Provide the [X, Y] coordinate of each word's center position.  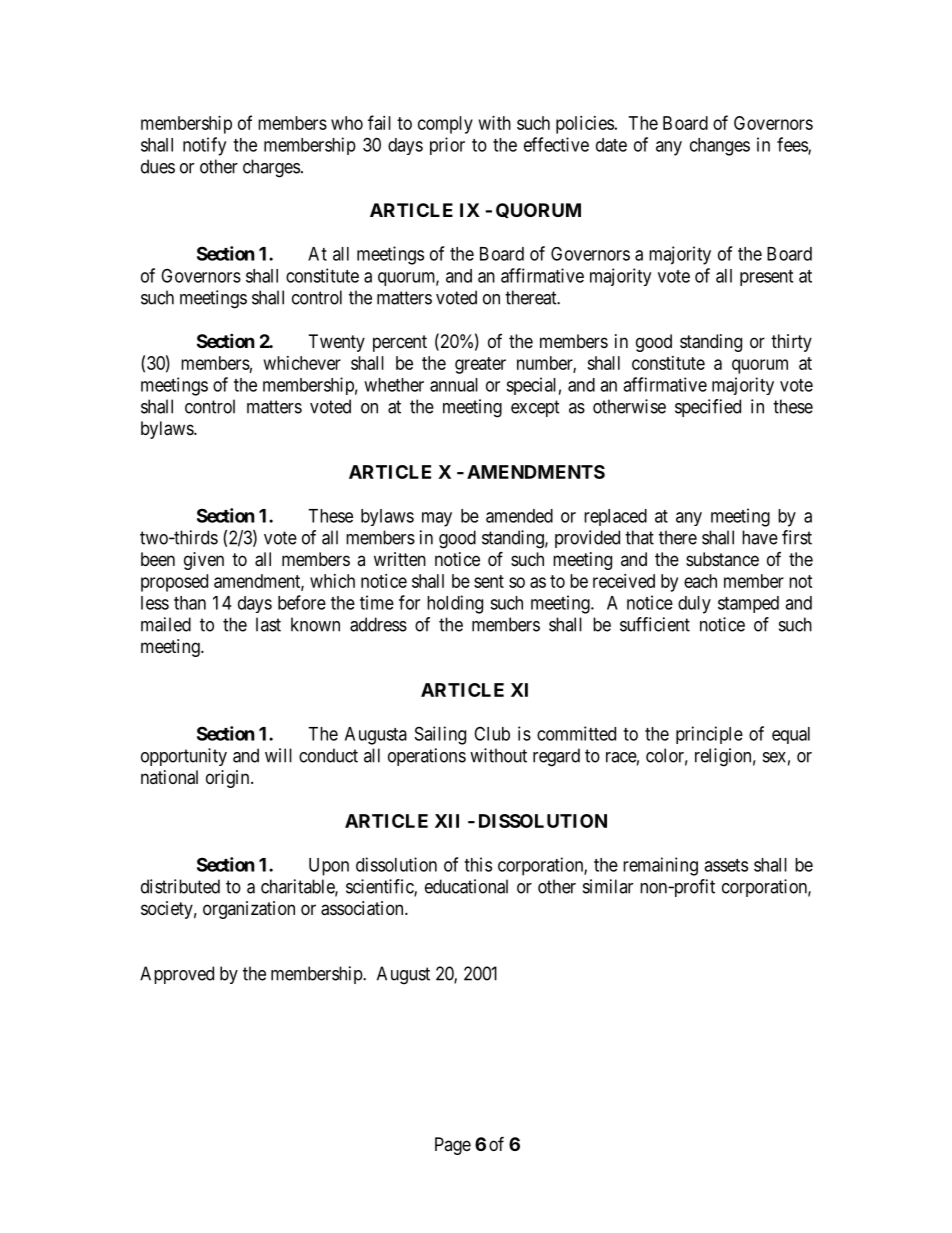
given [204, 561]
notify [204, 146]
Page [453, 1146]
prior [447, 146]
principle [709, 735]
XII [447, 821]
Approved [177, 975]
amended [519, 516]
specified [708, 408]
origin [229, 779]
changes [720, 147]
